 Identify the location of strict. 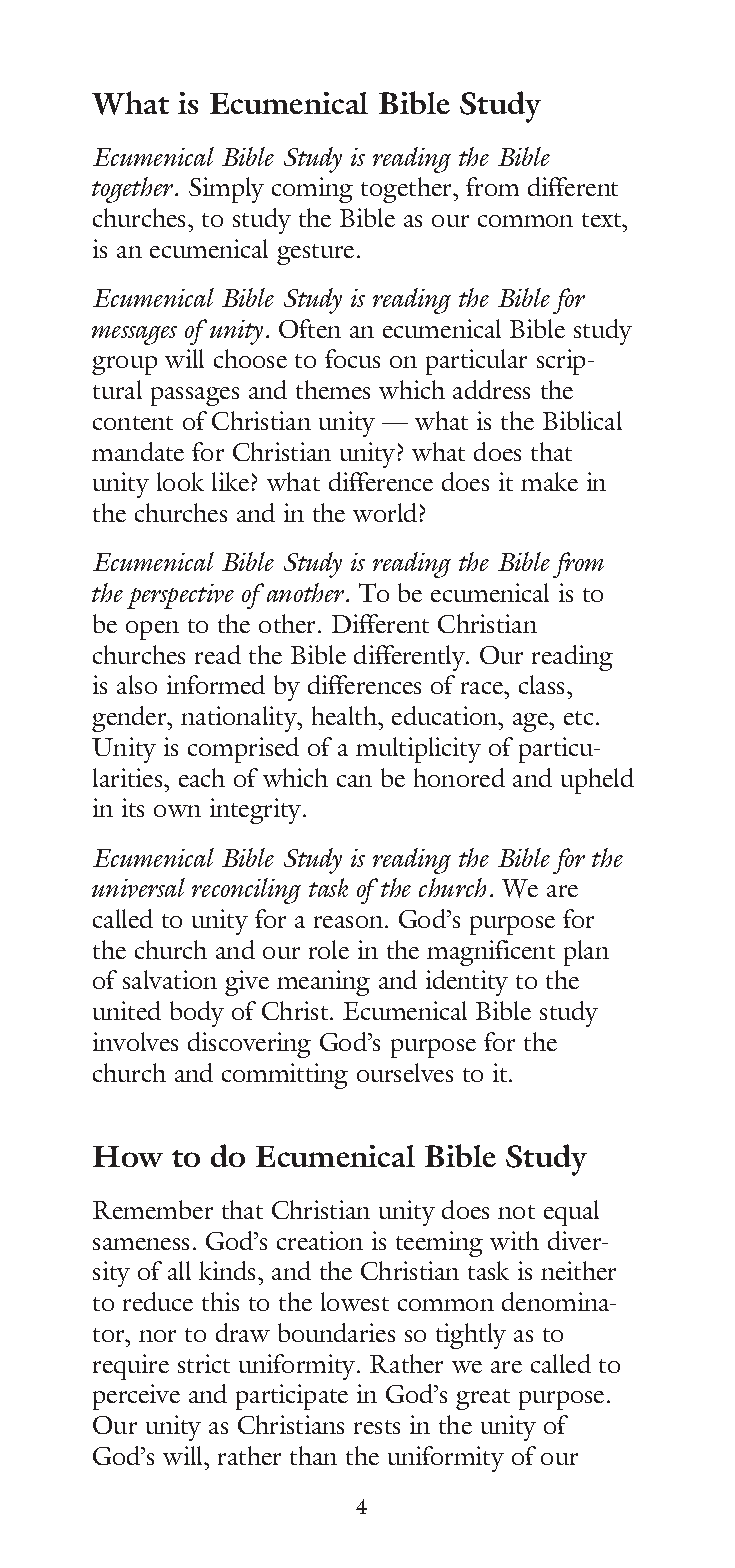
(204, 1363).
